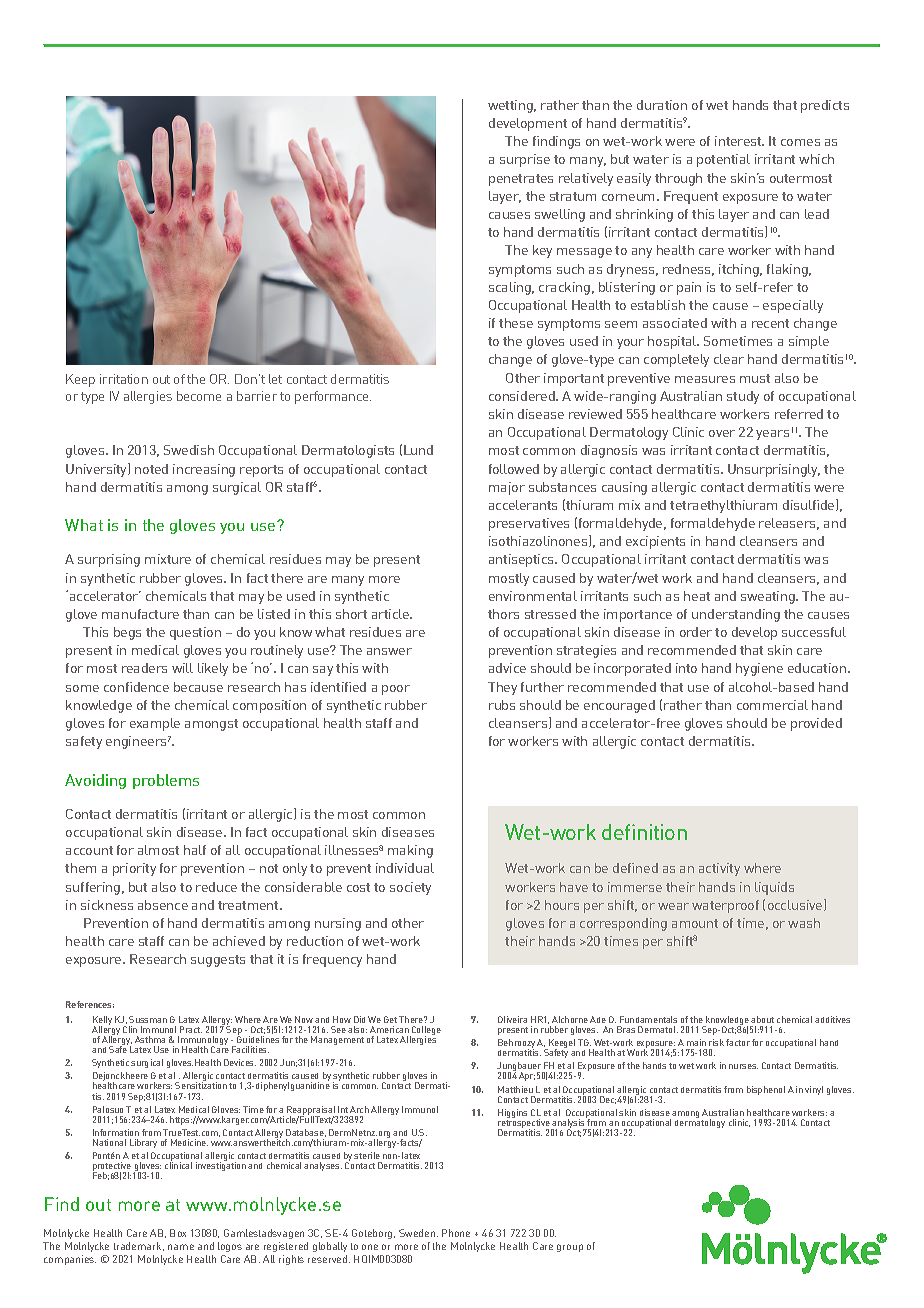 Image resolution: width=924 pixels, height=1308 pixels. Describe the element at coordinates (178, 1233) in the document. I see `Box` at that location.
